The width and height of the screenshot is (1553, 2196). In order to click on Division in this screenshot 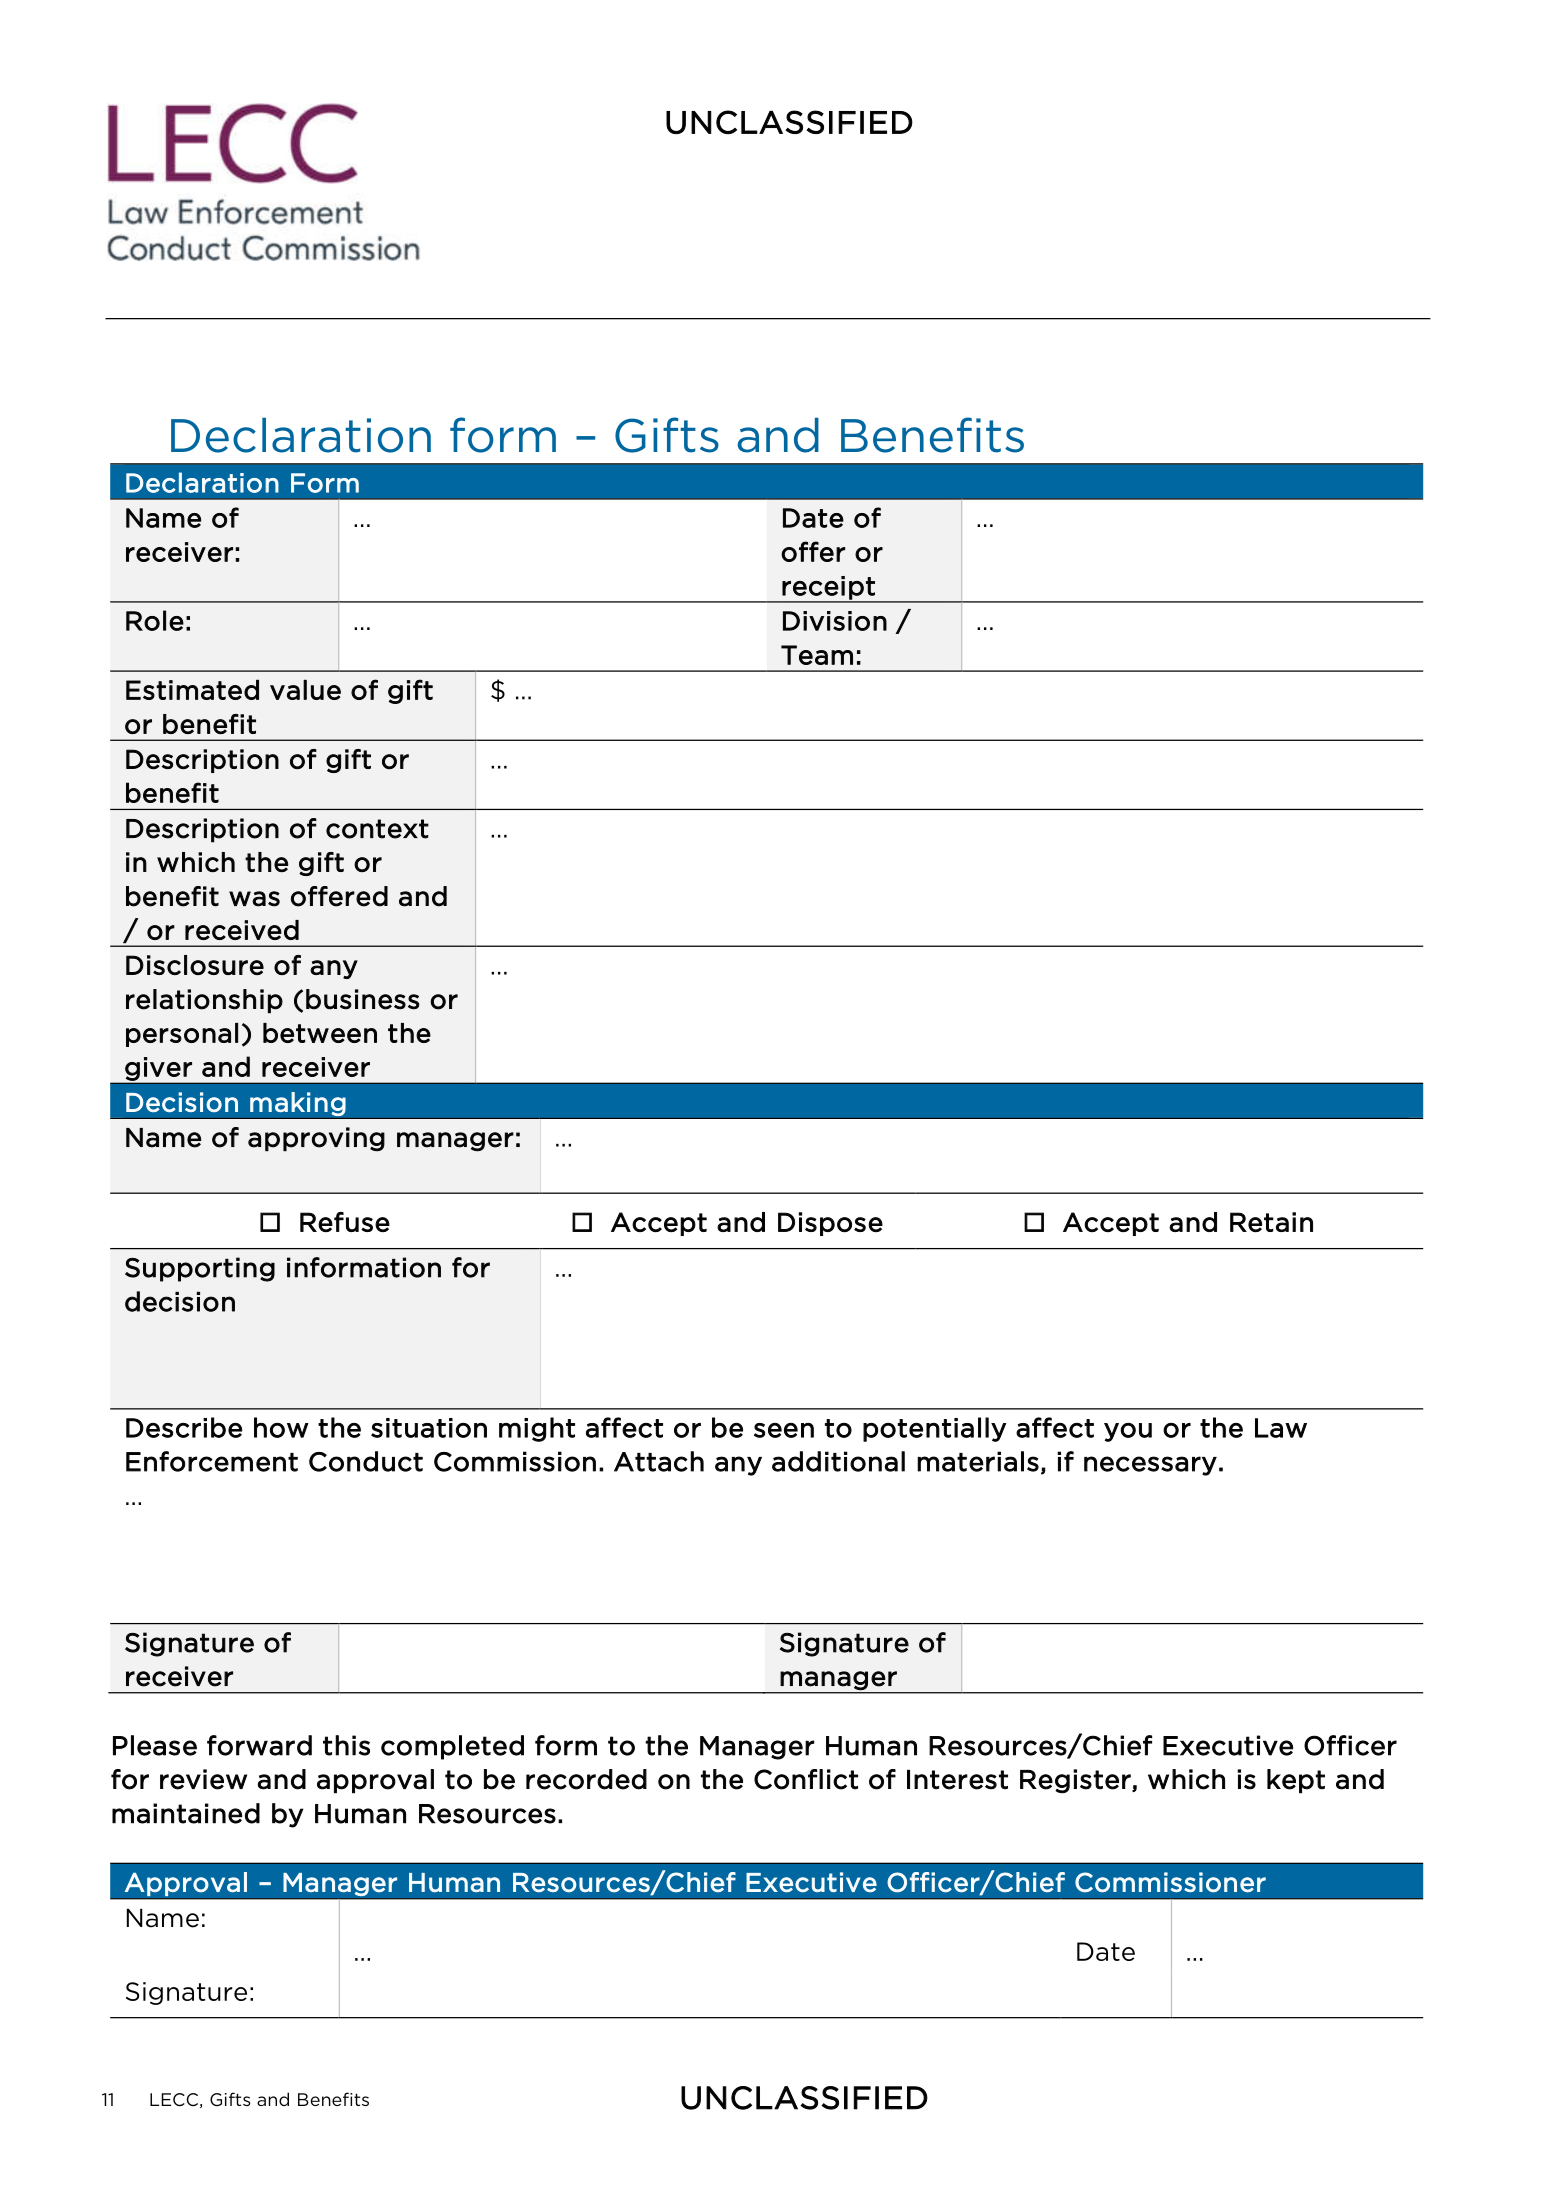, I will do `click(835, 621)`.
